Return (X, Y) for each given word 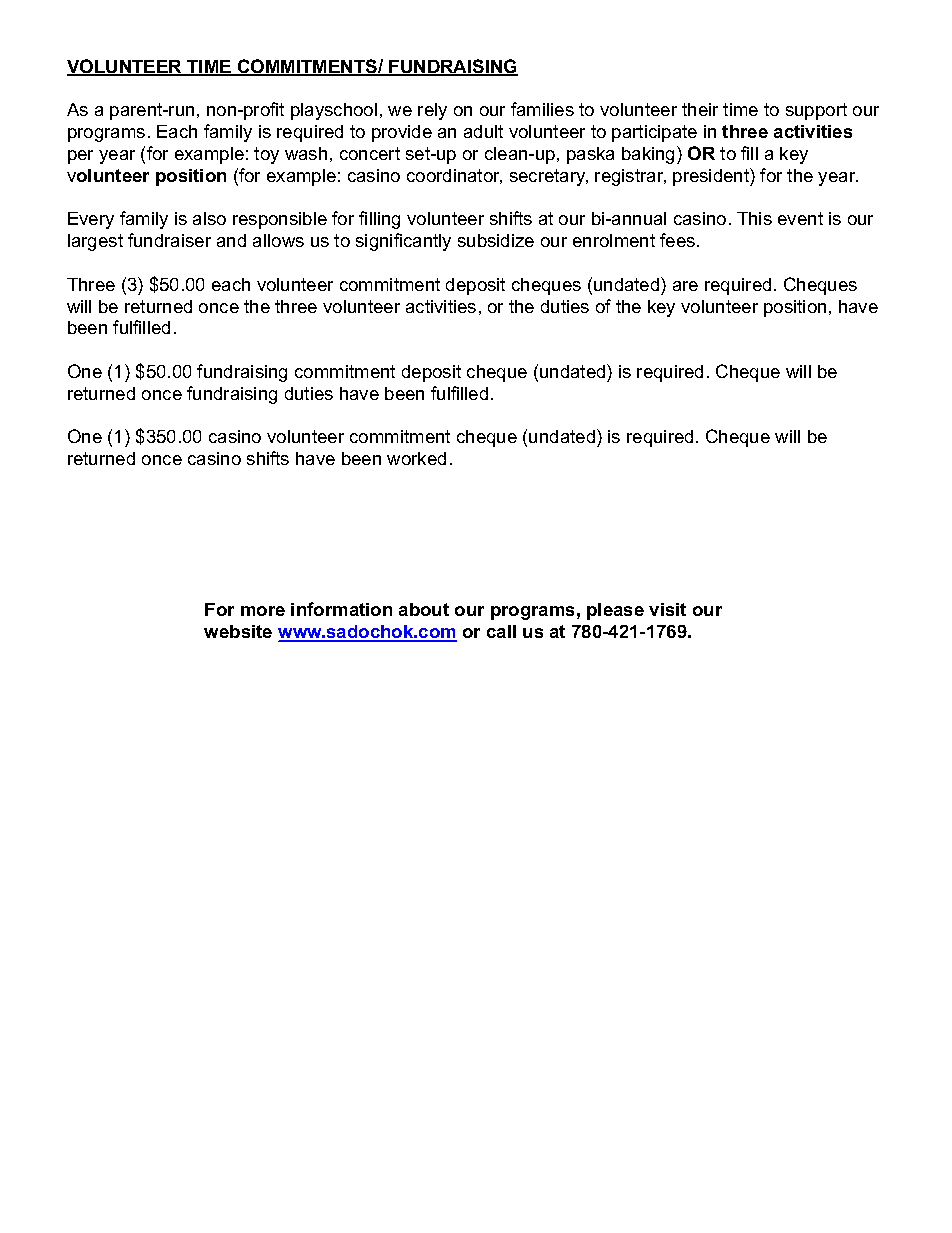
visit (667, 609)
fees (679, 240)
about (424, 609)
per (80, 157)
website (238, 631)
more (263, 611)
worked (416, 458)
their (700, 109)
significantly (403, 242)
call (501, 631)
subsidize (496, 240)
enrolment (614, 240)
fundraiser (169, 240)
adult (483, 131)
